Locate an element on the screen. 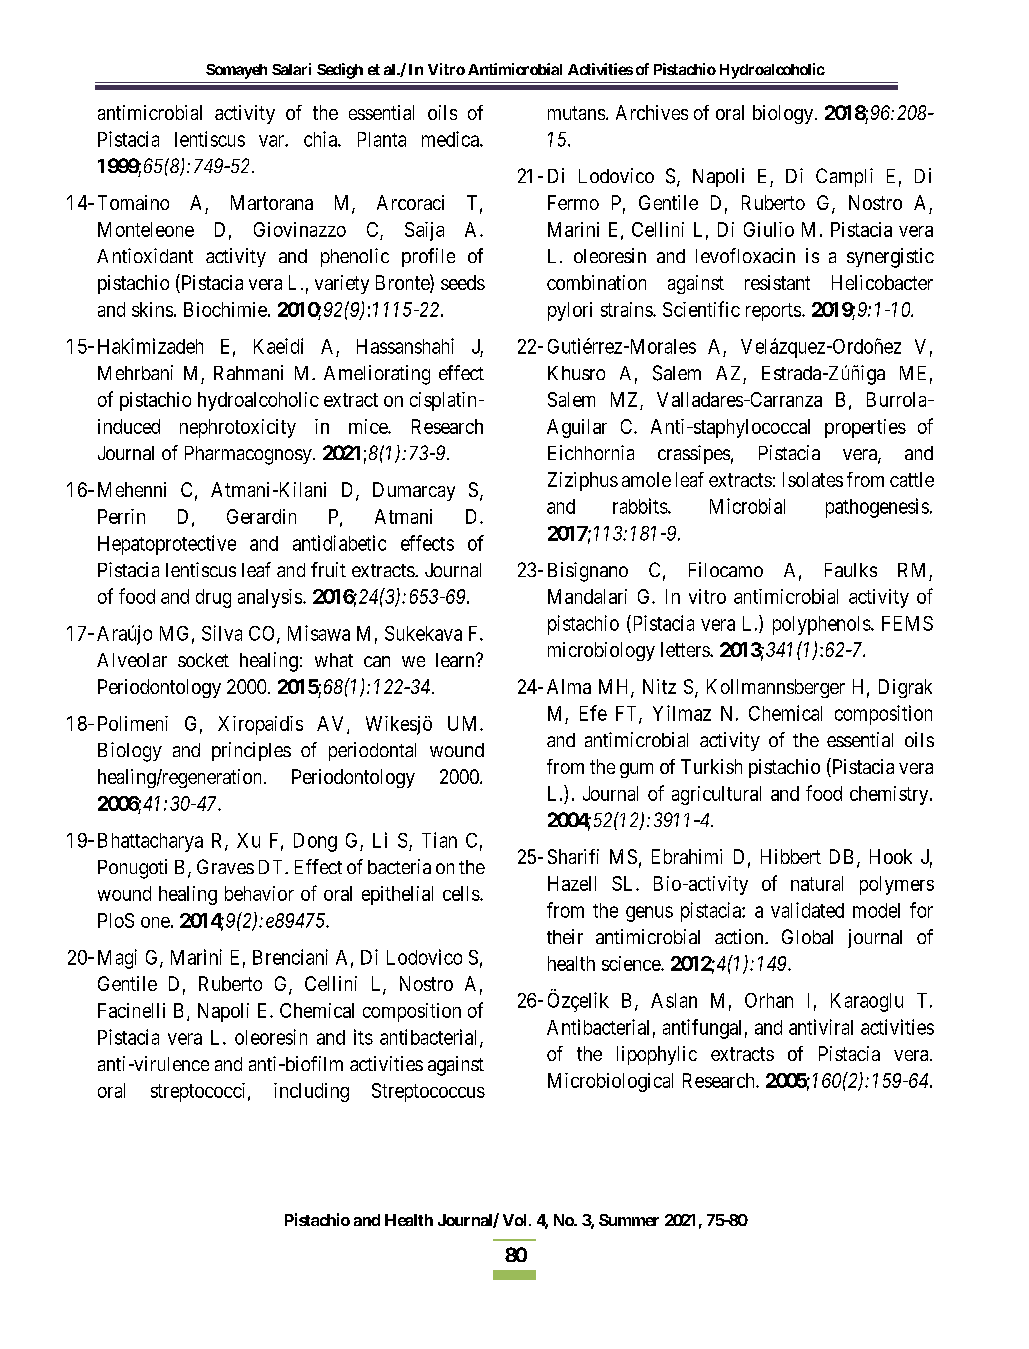  medica is located at coordinates (451, 139).
